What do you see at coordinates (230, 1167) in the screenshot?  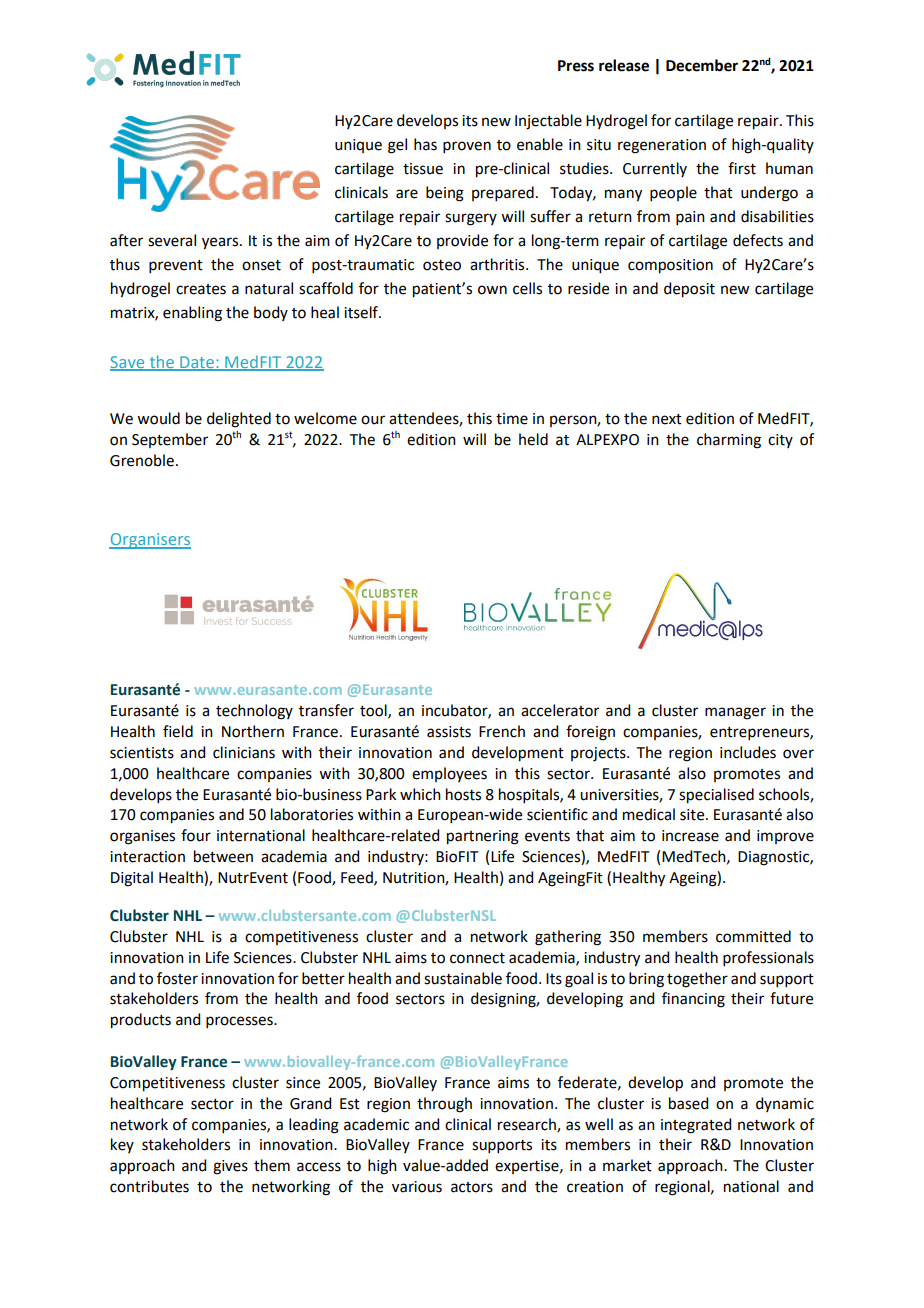 I see `gives` at bounding box center [230, 1167].
